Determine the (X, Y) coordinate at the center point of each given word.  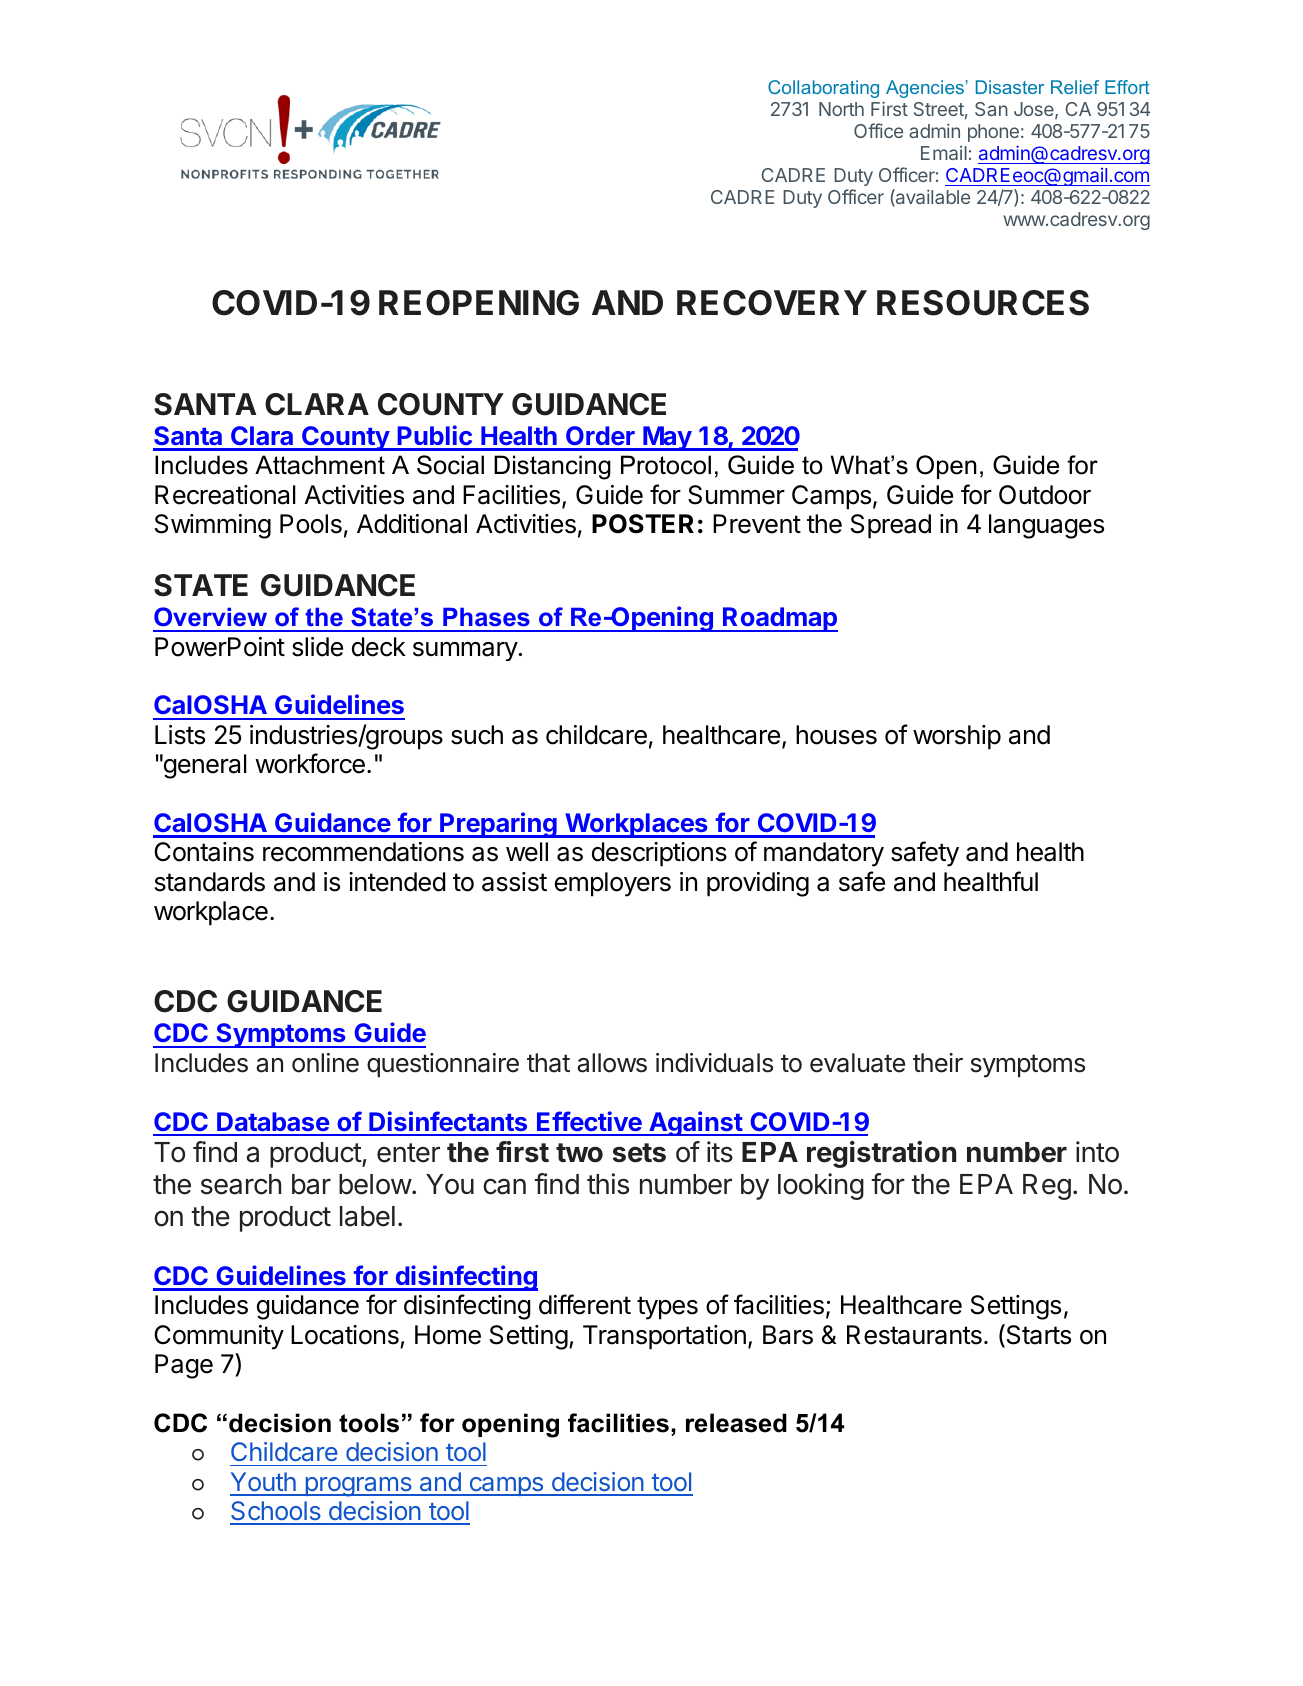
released (736, 1423)
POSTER (643, 524)
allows (612, 1063)
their (938, 1063)
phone (993, 133)
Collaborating (823, 89)
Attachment (320, 465)
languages (1046, 526)
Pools (311, 524)
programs (358, 1487)
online (325, 1063)
